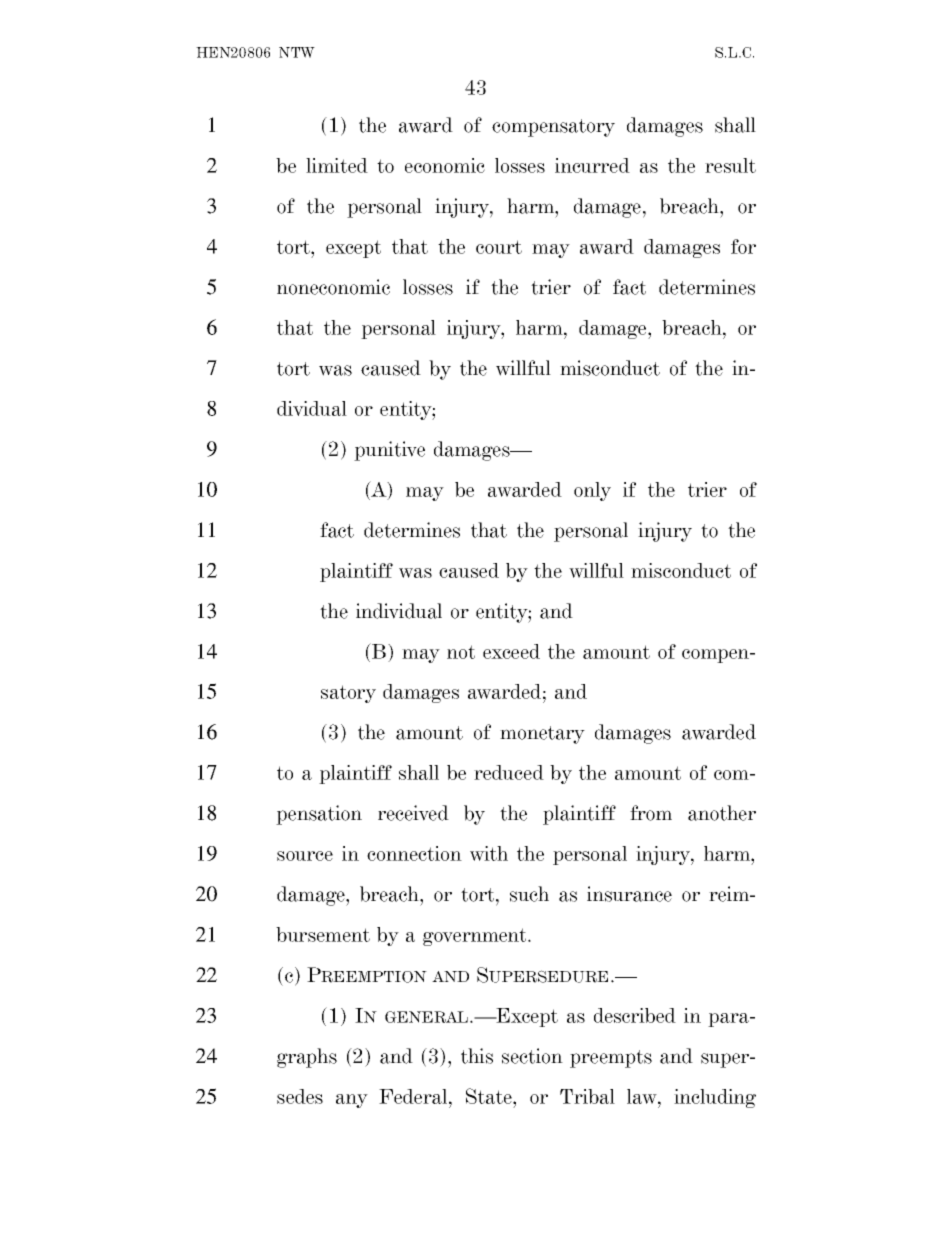  Describe the element at coordinates (389, 451) in the screenshot. I see `punitive` at that location.
